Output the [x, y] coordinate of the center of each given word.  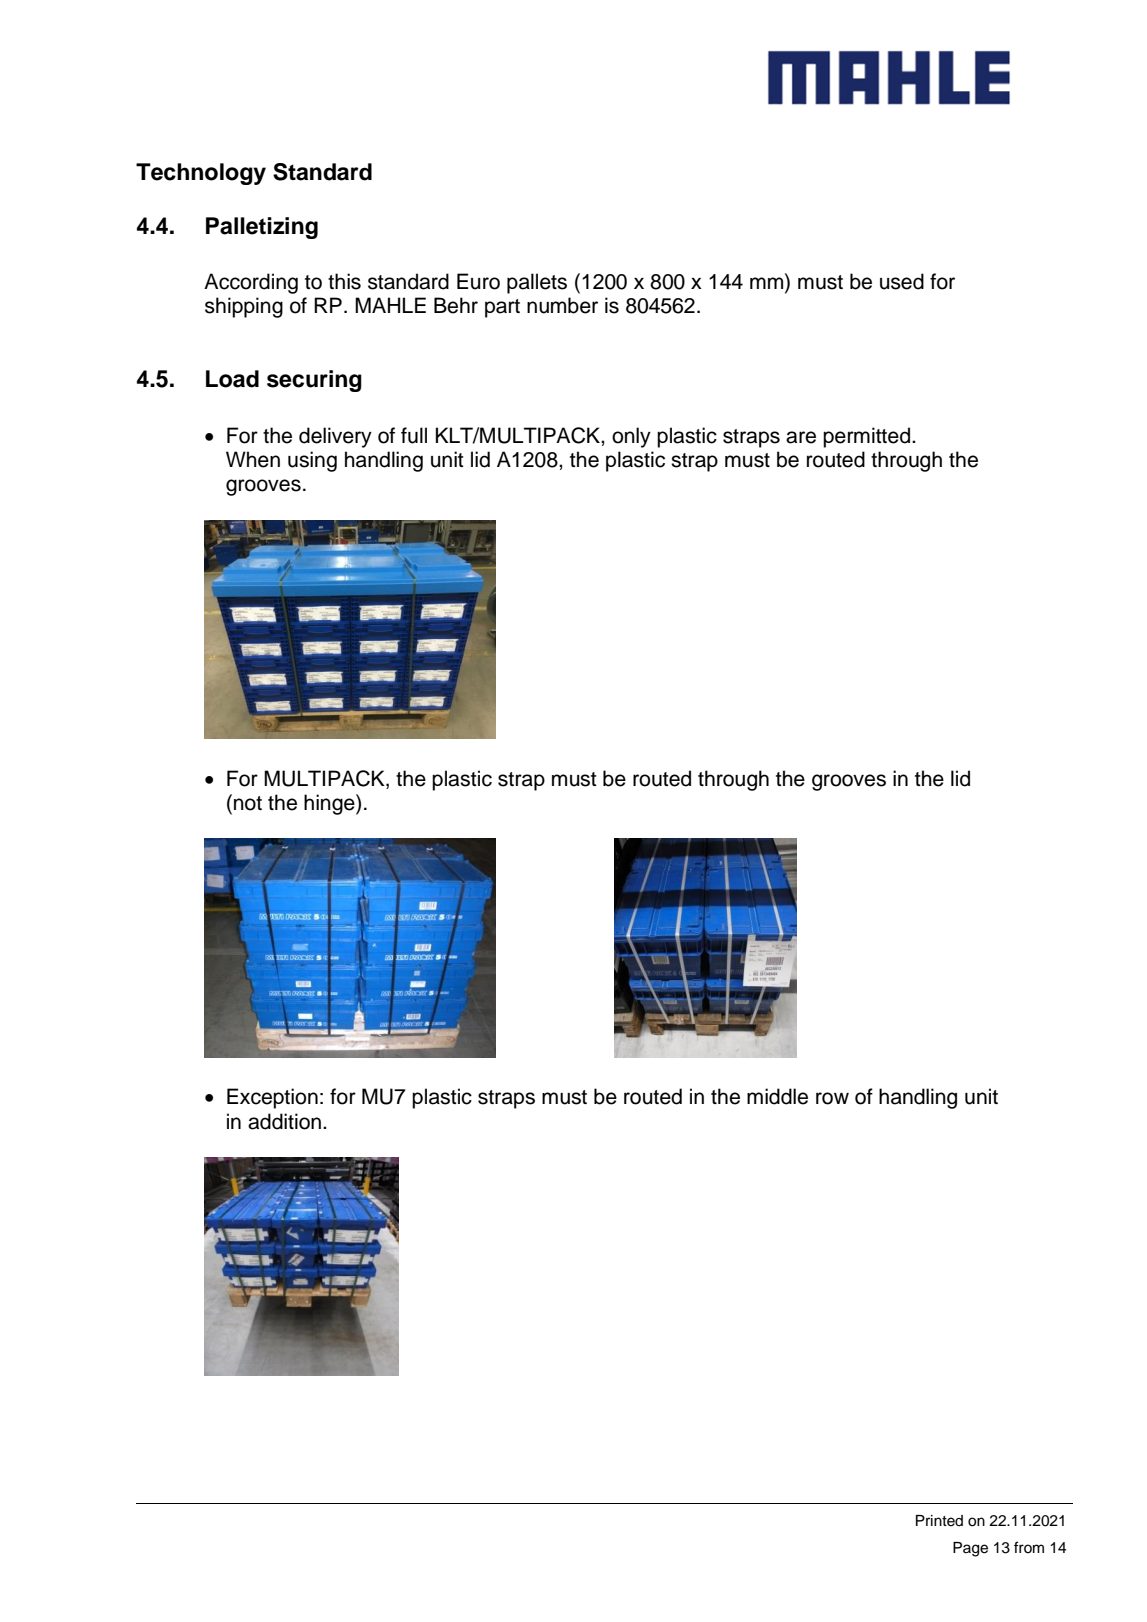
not [248, 803]
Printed [939, 1521]
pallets [537, 283]
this [344, 281]
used [902, 281]
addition [284, 1121]
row [832, 1098]
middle [777, 1096]
